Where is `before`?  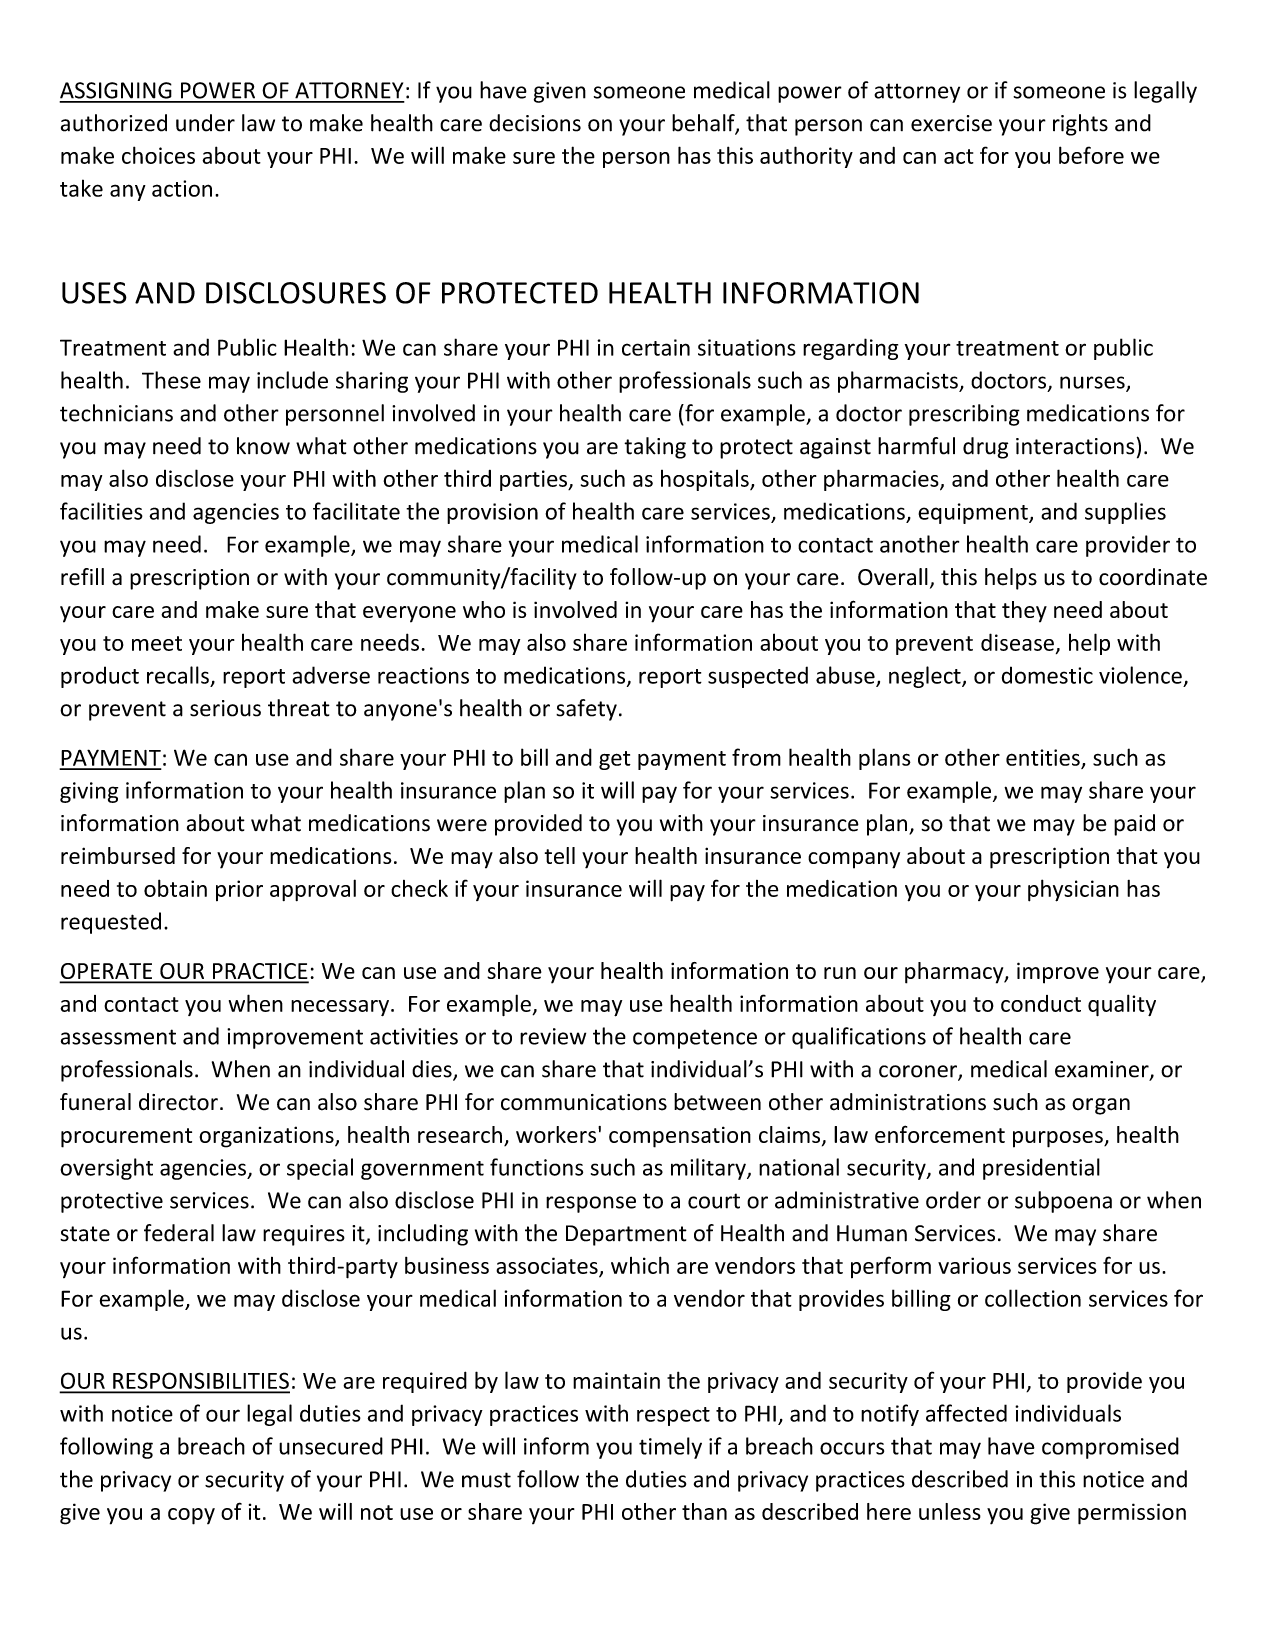 before is located at coordinates (1091, 155).
